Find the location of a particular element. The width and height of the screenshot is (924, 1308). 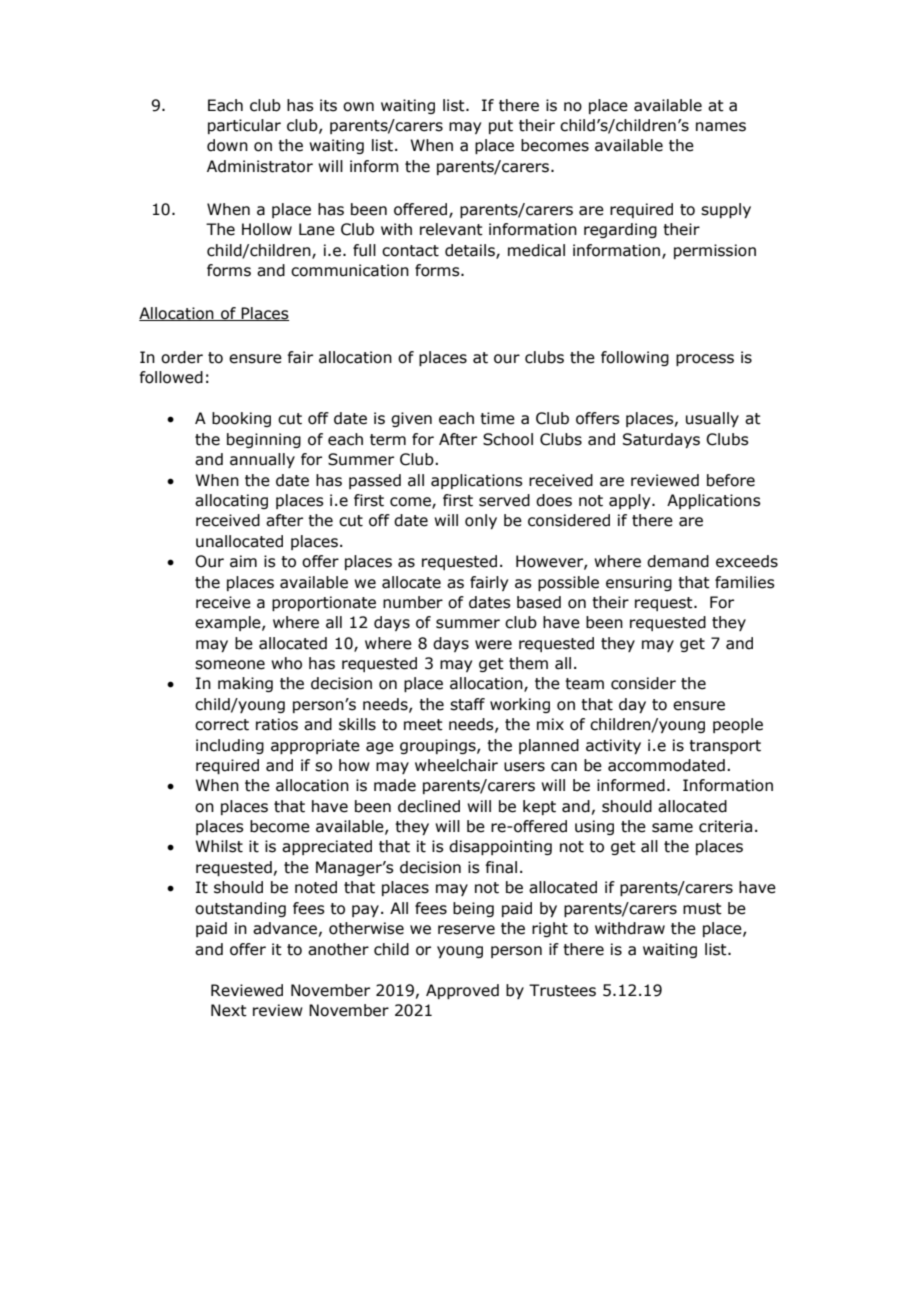

Next is located at coordinates (229, 1010).
